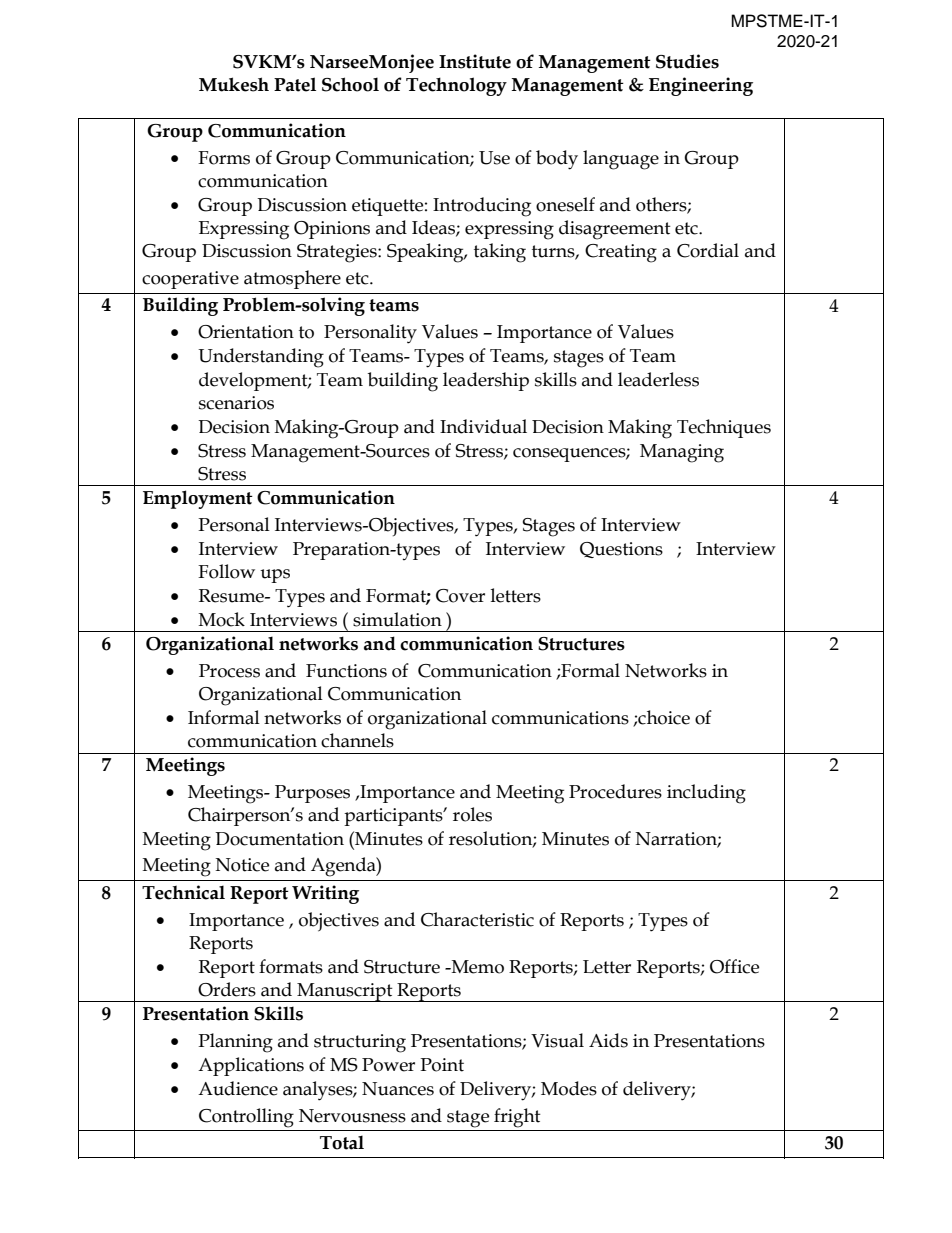  I want to click on Engineering, so click(701, 86).
